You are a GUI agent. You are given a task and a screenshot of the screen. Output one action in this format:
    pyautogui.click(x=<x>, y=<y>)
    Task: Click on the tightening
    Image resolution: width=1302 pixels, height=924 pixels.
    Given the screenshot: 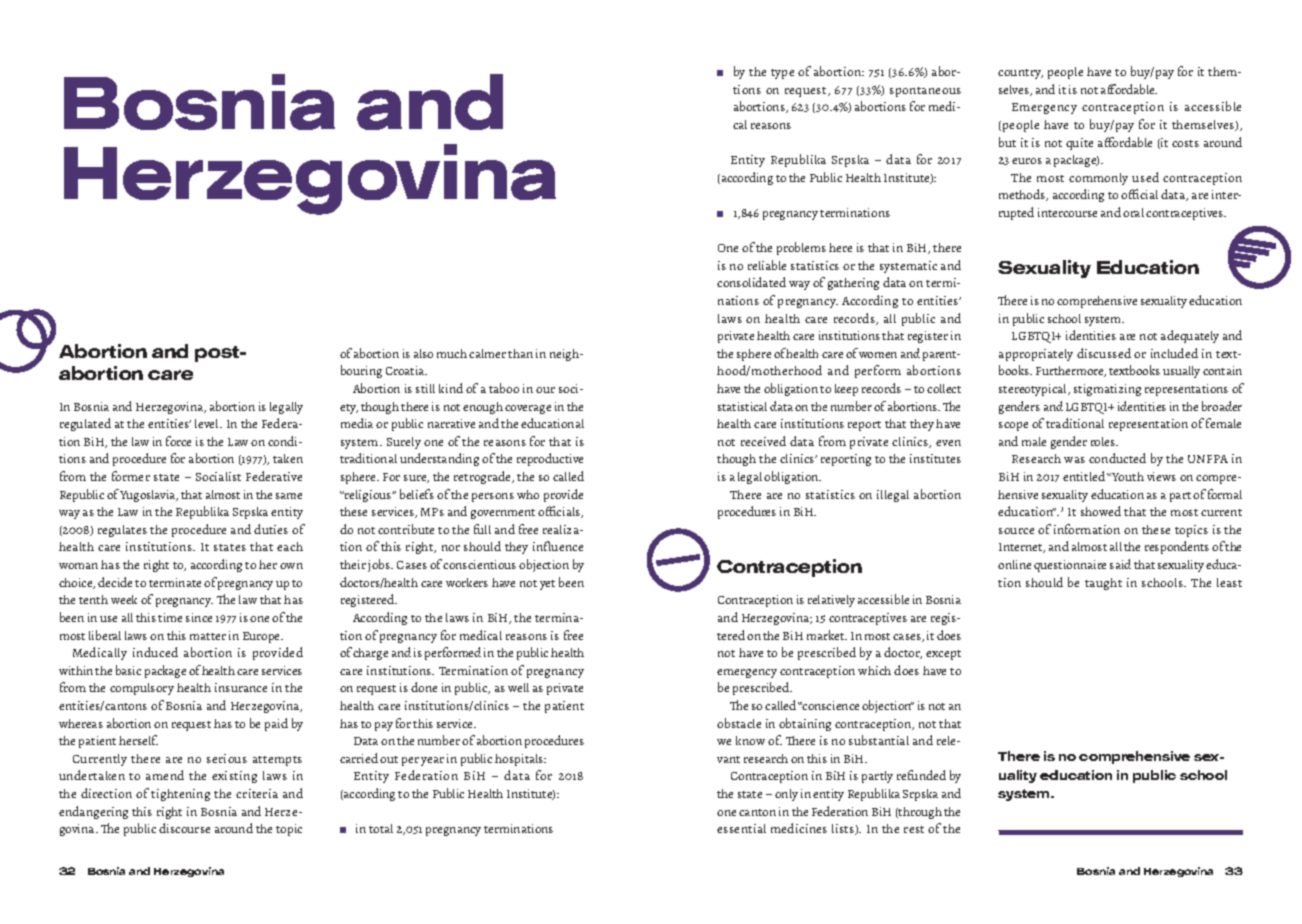 What is the action you would take?
    pyautogui.click(x=180, y=795)
